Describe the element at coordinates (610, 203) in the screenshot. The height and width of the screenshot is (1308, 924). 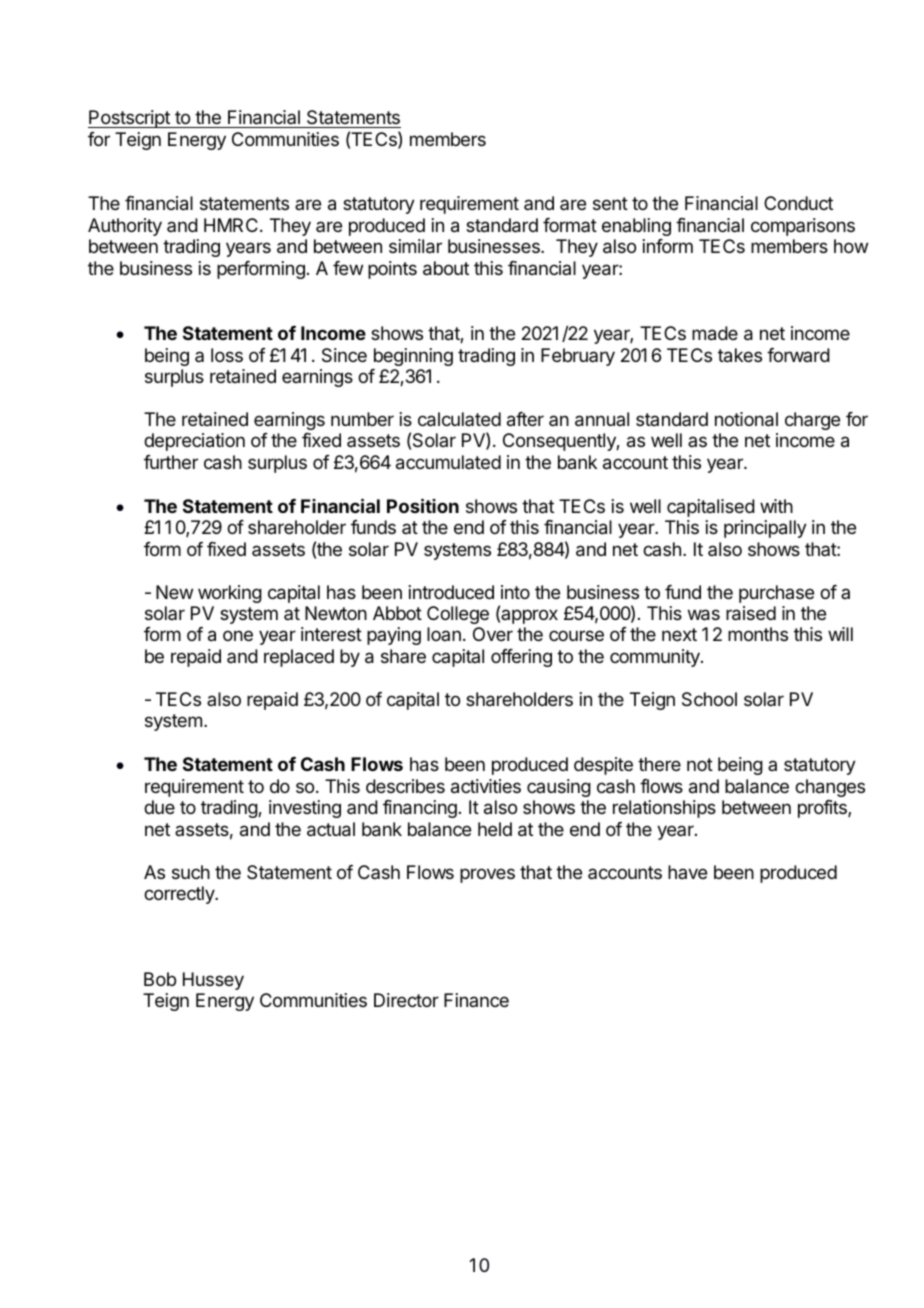
I see `sent` at that location.
